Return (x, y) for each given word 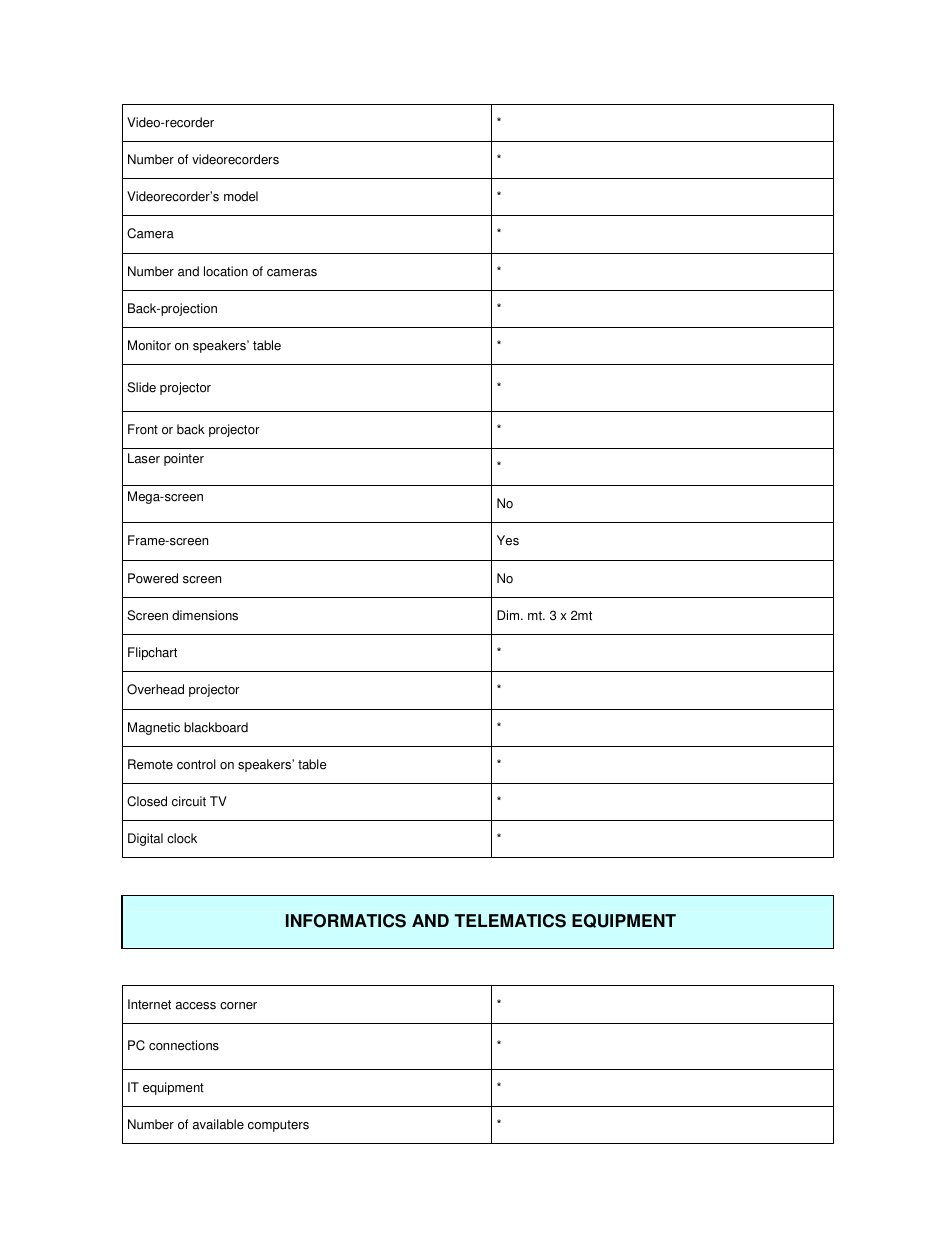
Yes (508, 540)
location (226, 271)
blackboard (216, 727)
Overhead (155, 689)
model (241, 196)
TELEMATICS (510, 921)
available (218, 1124)
